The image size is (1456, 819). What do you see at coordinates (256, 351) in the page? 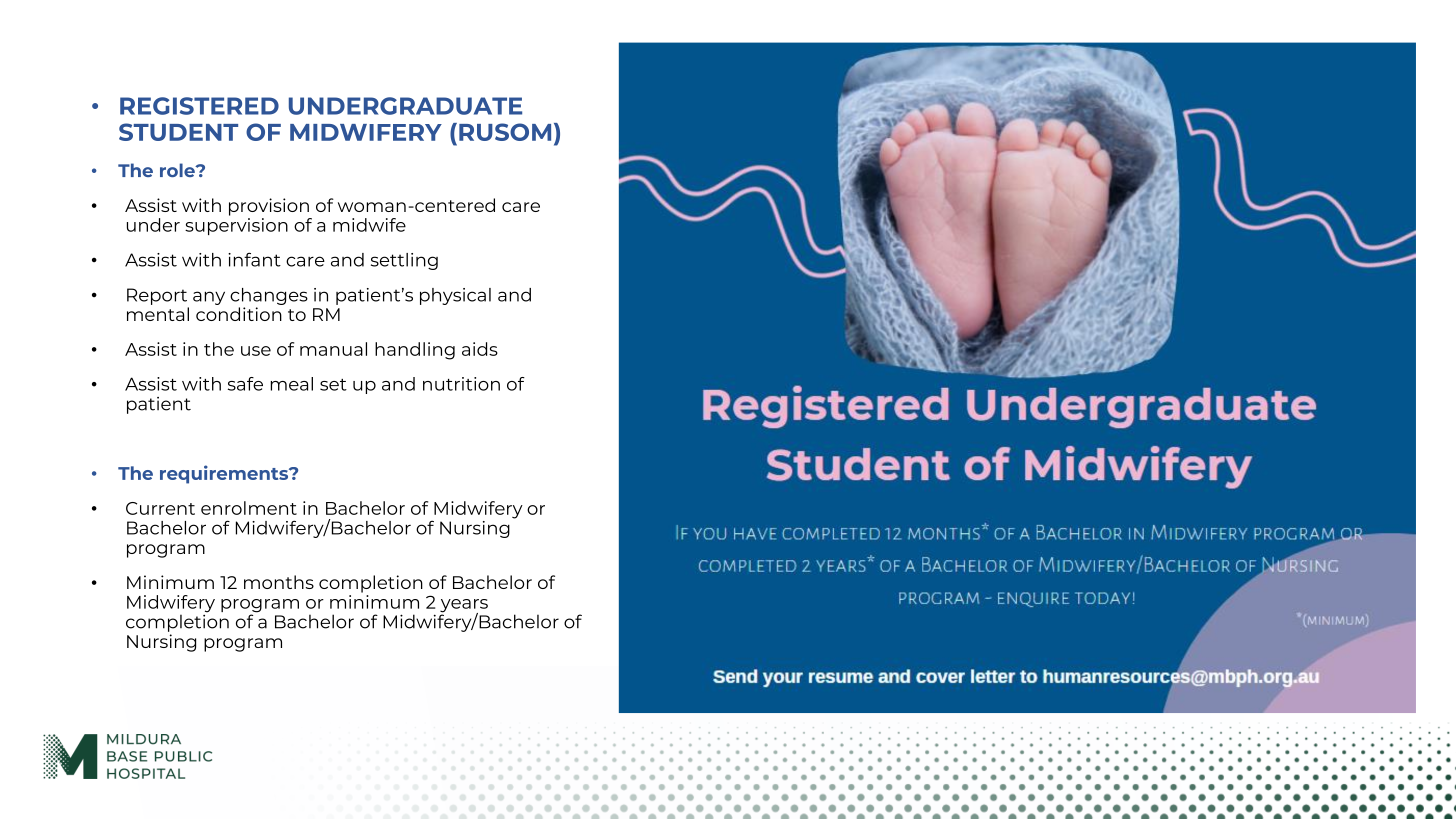
I see `use` at bounding box center [256, 351].
